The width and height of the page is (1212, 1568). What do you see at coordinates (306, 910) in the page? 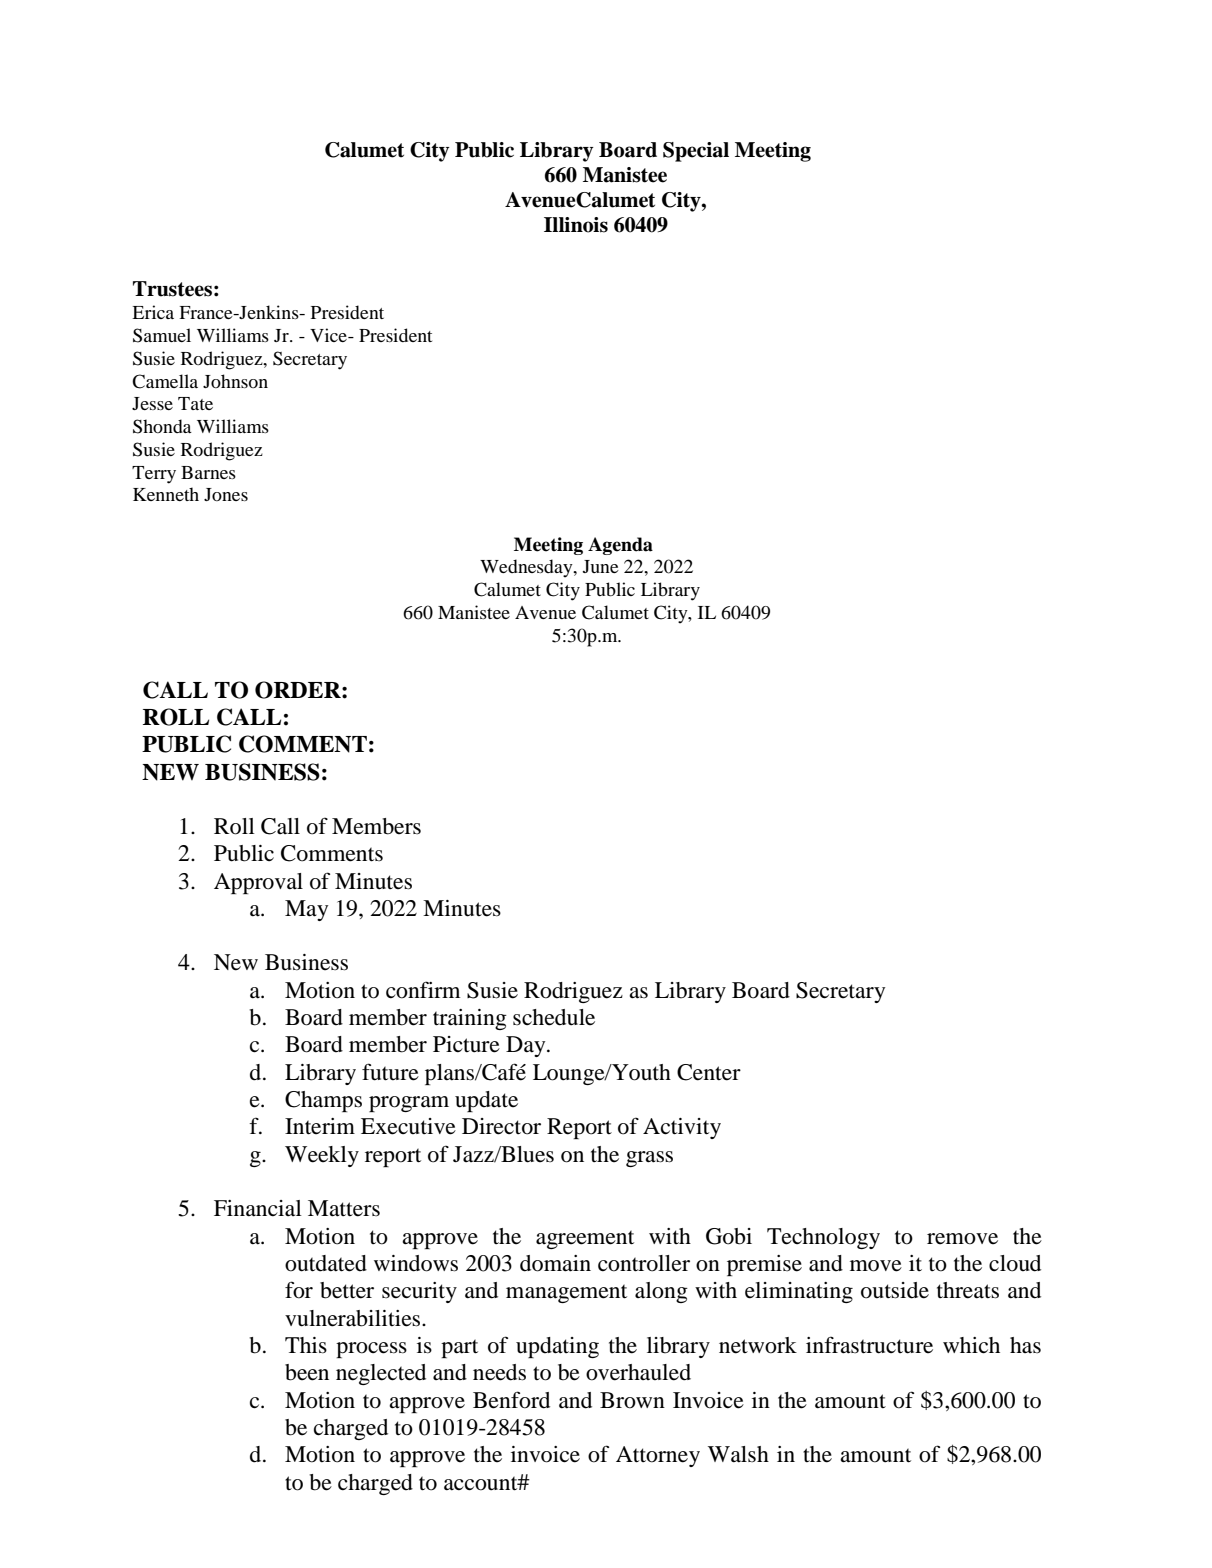
I see `May` at bounding box center [306, 910].
